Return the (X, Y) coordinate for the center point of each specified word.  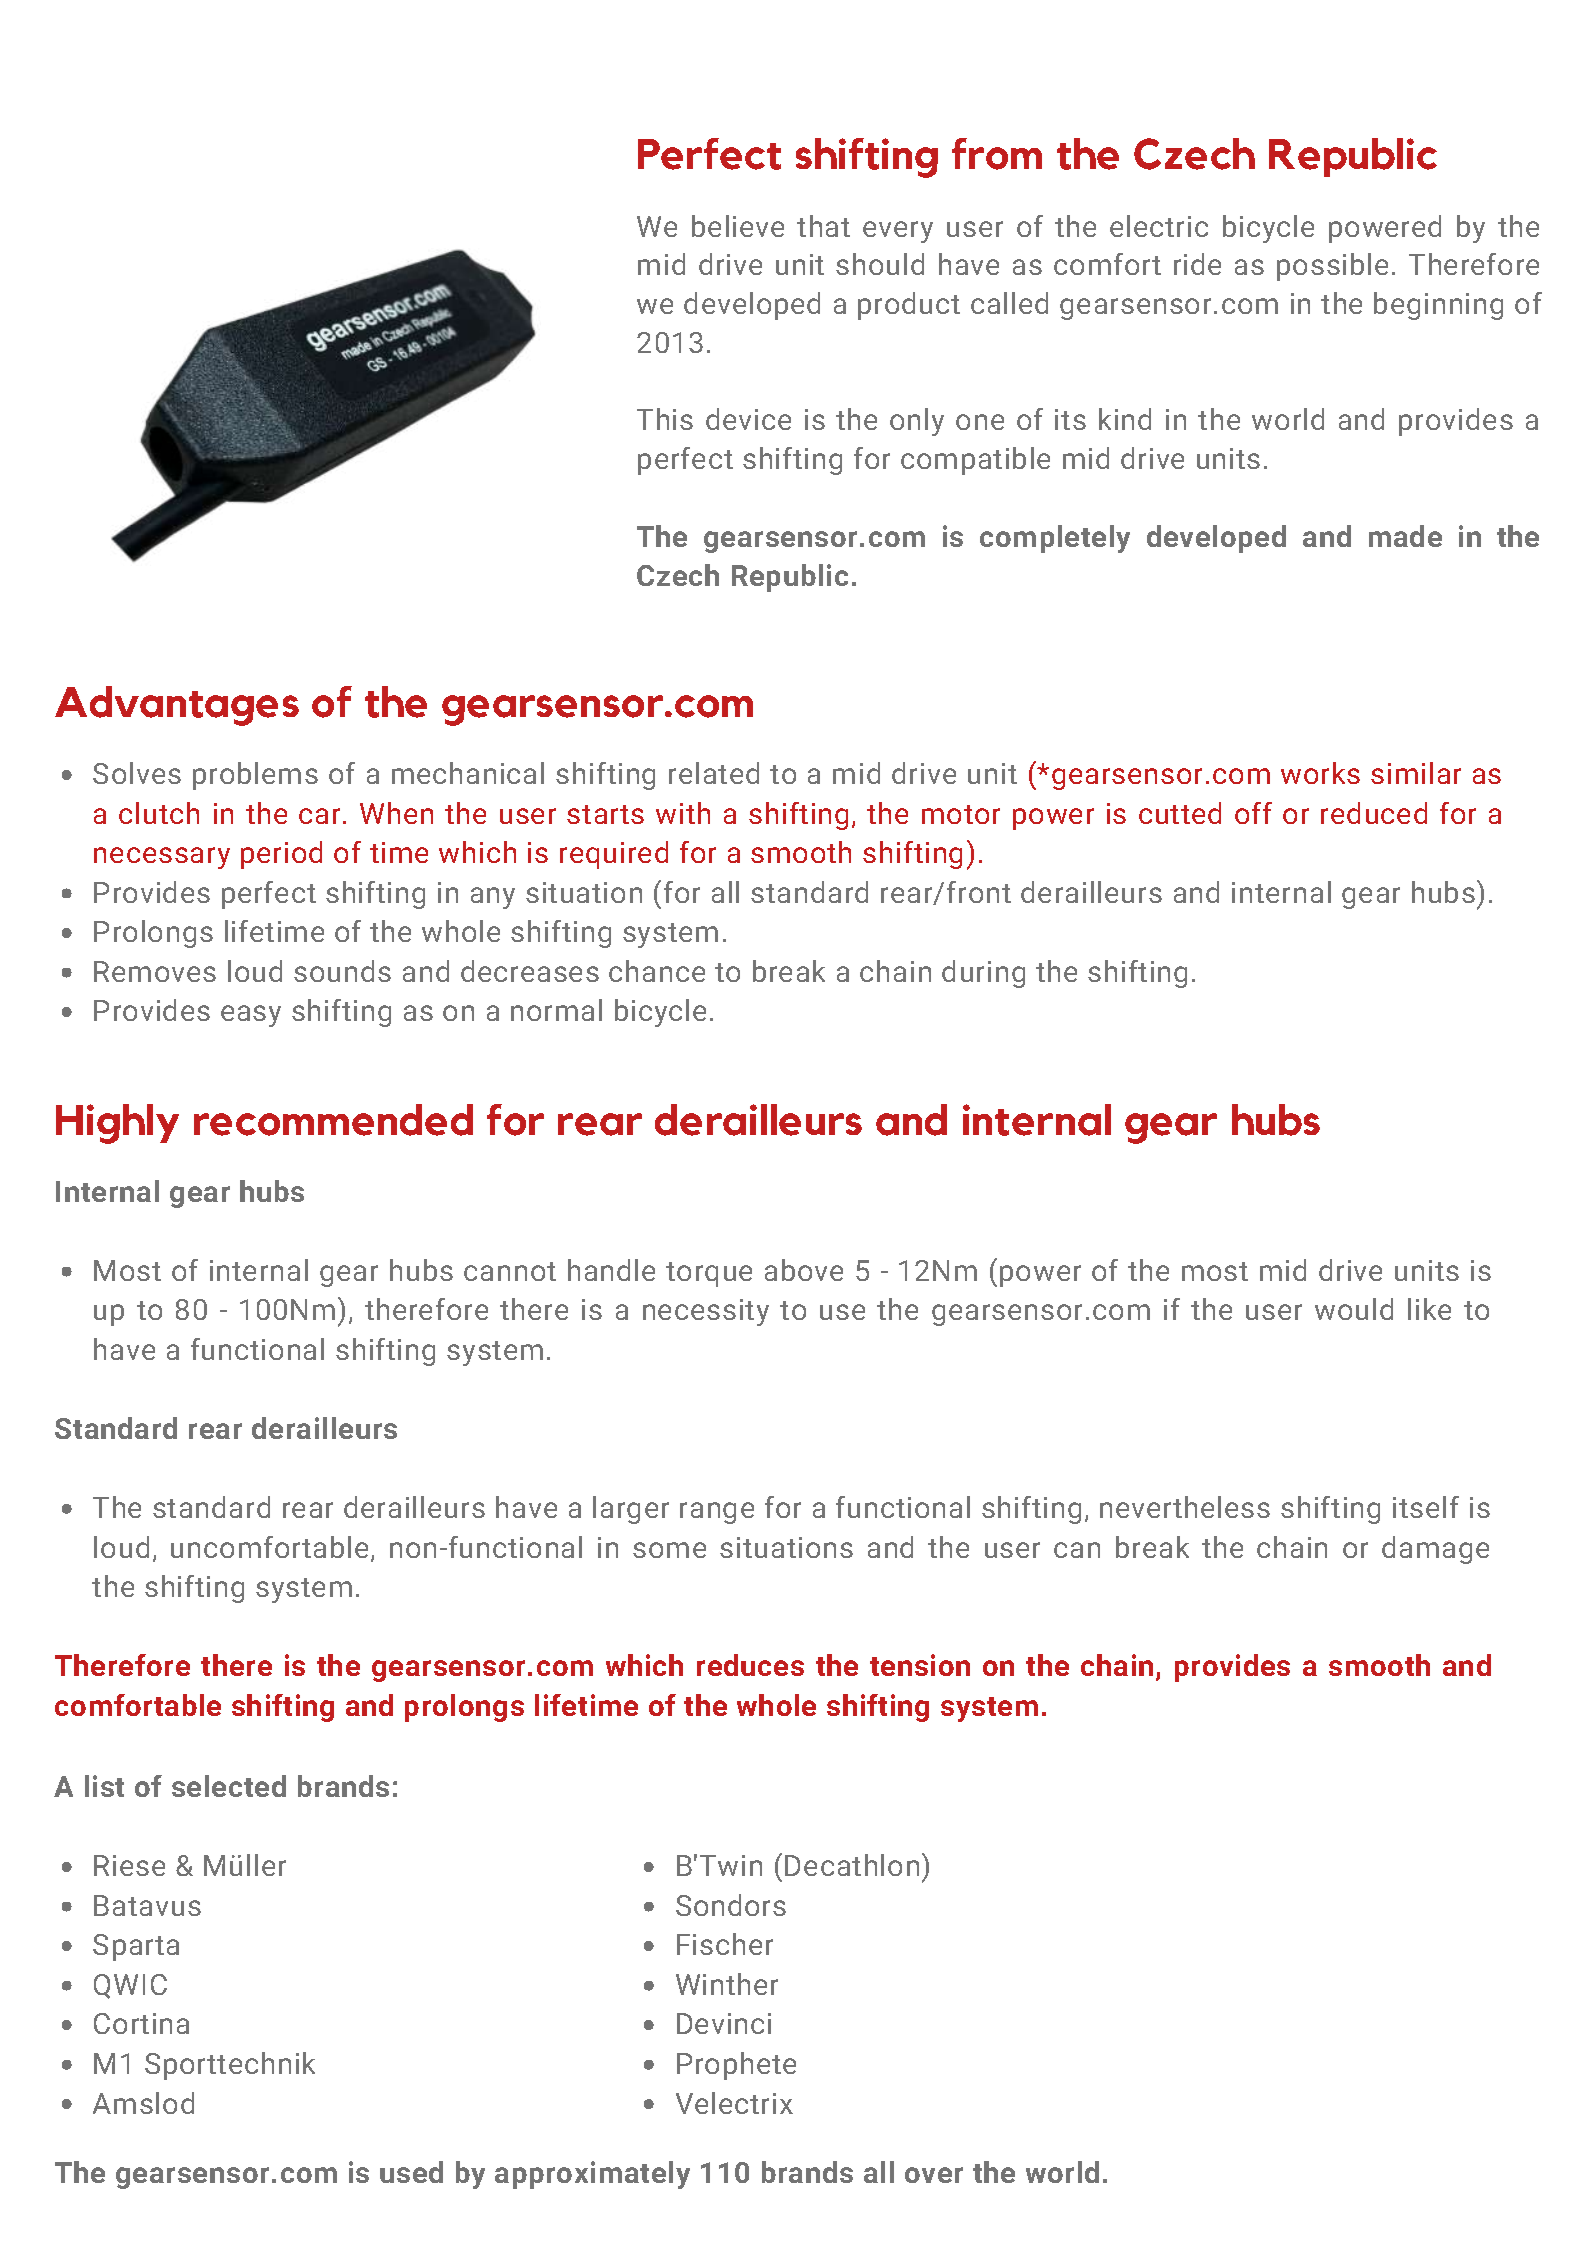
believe (738, 226)
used (411, 2172)
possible (1332, 267)
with (683, 813)
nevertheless (1185, 1507)
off (1253, 813)
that (823, 226)
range (717, 1513)
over (934, 2175)
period (281, 855)
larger (631, 1510)
